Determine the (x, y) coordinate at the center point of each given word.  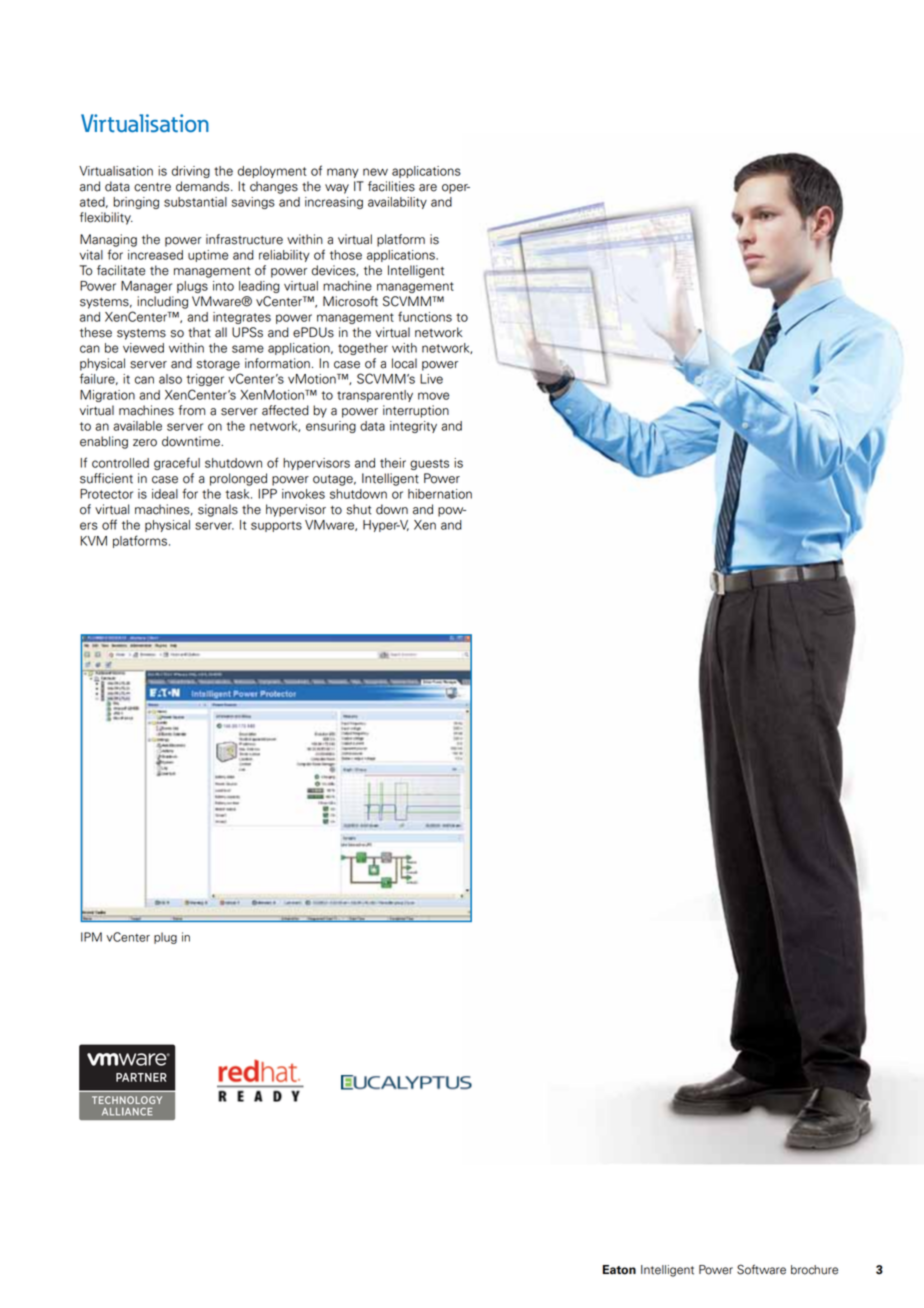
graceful (177, 463)
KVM (93, 541)
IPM (91, 937)
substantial (195, 202)
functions (425, 316)
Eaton (619, 1270)
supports (276, 526)
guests (429, 464)
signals (218, 510)
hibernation (440, 494)
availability (397, 203)
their (393, 463)
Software (761, 1269)
